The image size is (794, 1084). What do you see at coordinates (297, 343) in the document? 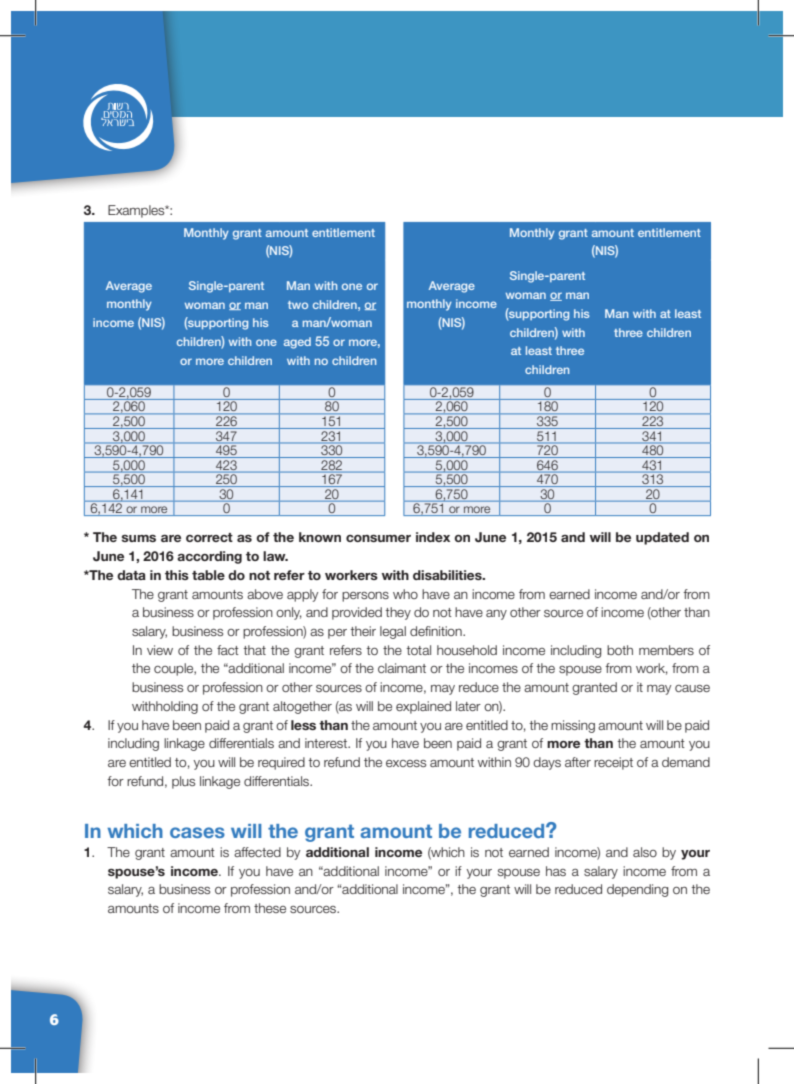
I see `aged` at bounding box center [297, 343].
